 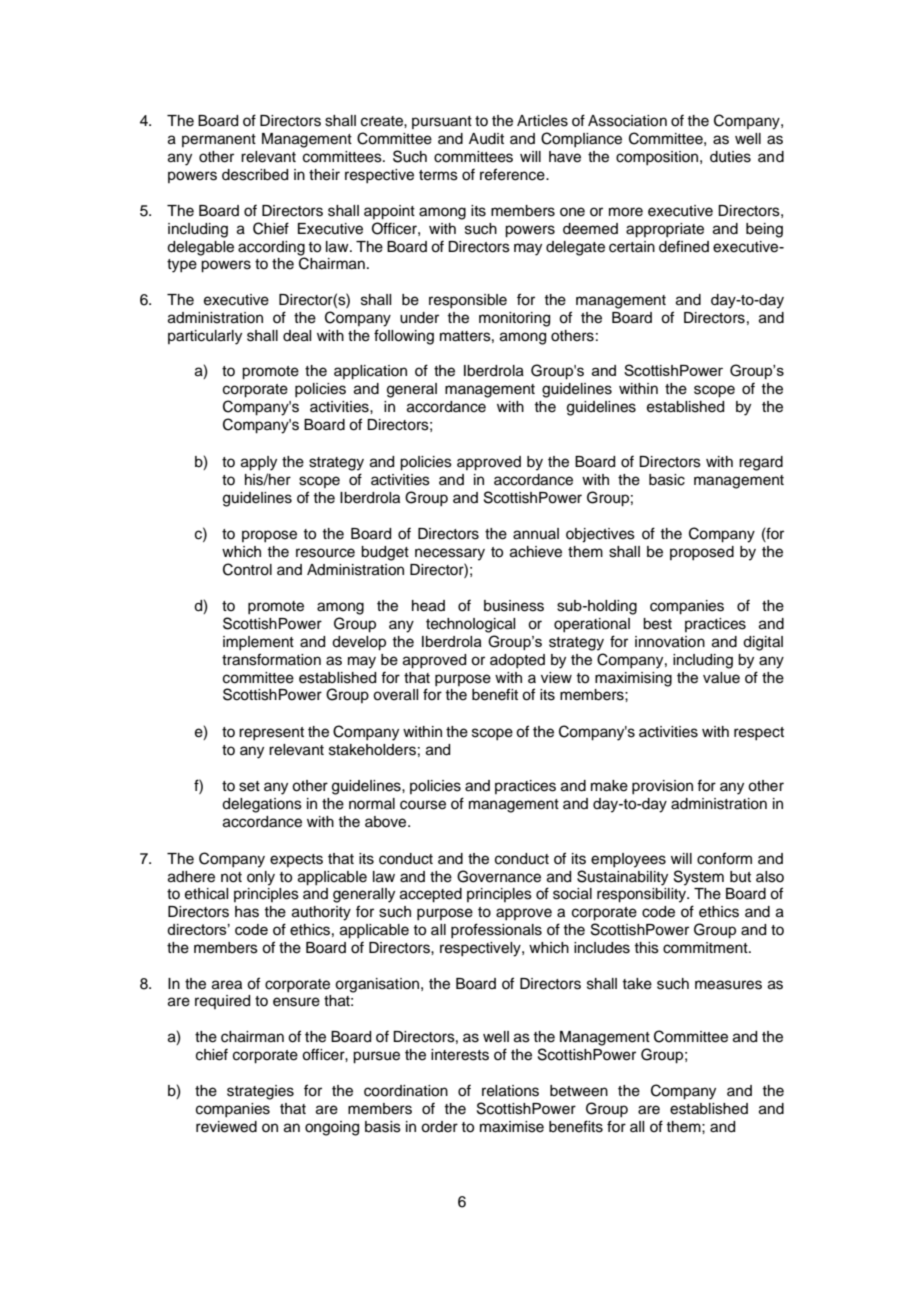 I want to click on between, so click(x=579, y=1091).
